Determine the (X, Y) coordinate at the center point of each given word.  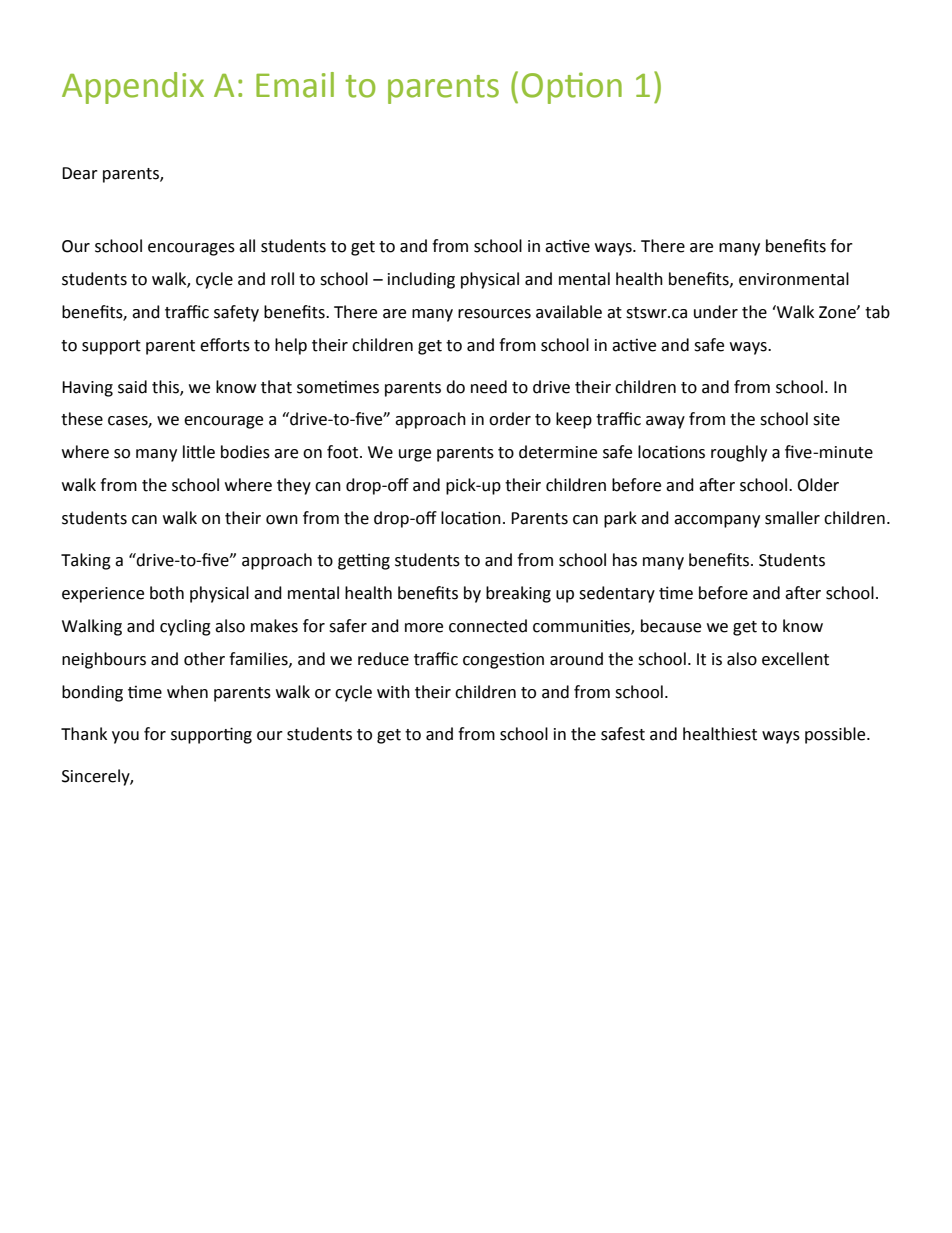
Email (295, 85)
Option (572, 88)
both (167, 593)
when (187, 692)
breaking (518, 594)
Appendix (133, 88)
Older (818, 485)
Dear (80, 173)
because (671, 626)
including (421, 280)
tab (877, 312)
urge (415, 455)
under (716, 312)
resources (494, 314)
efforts (225, 345)
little (199, 452)
